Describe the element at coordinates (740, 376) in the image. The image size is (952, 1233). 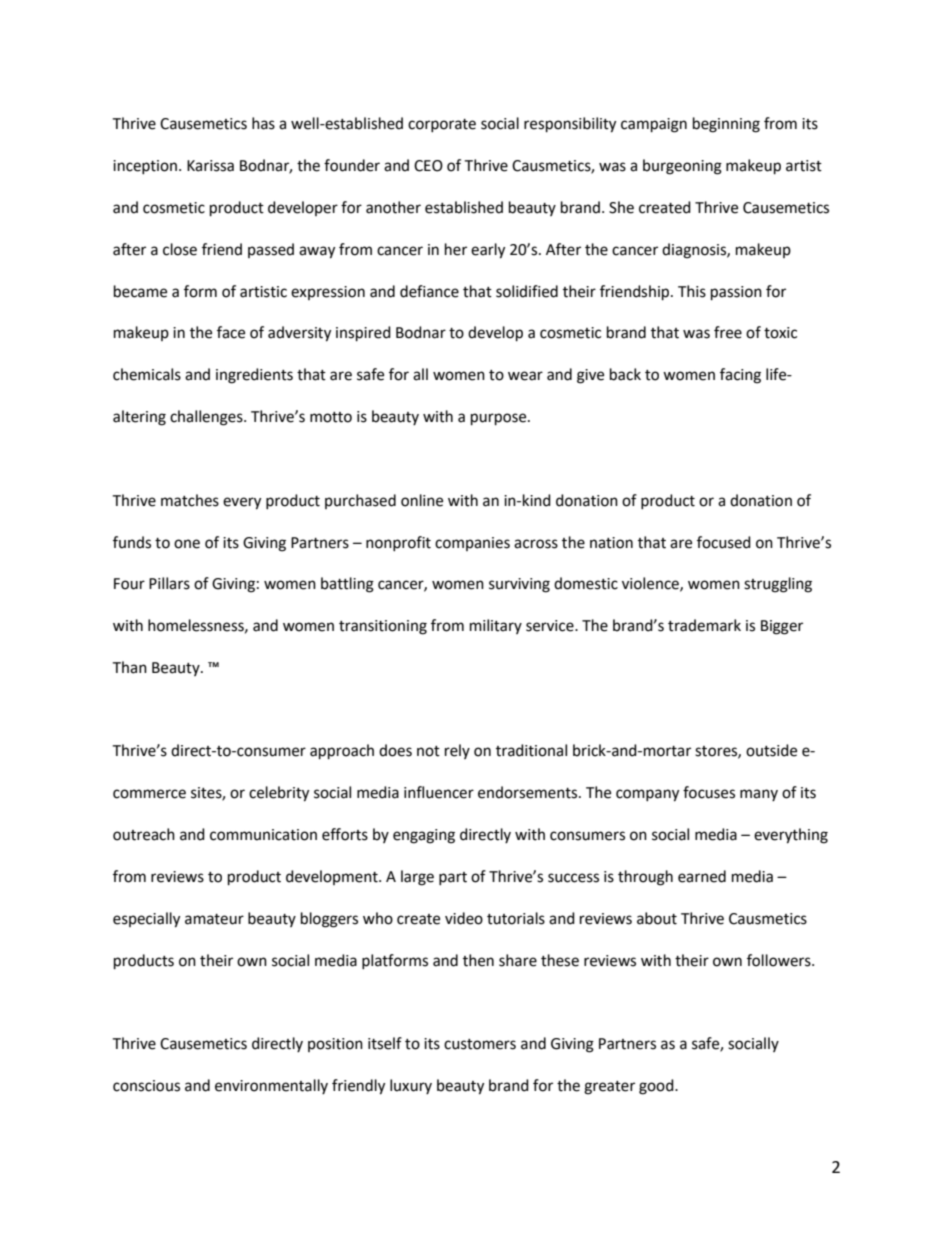
I see `facing` at that location.
